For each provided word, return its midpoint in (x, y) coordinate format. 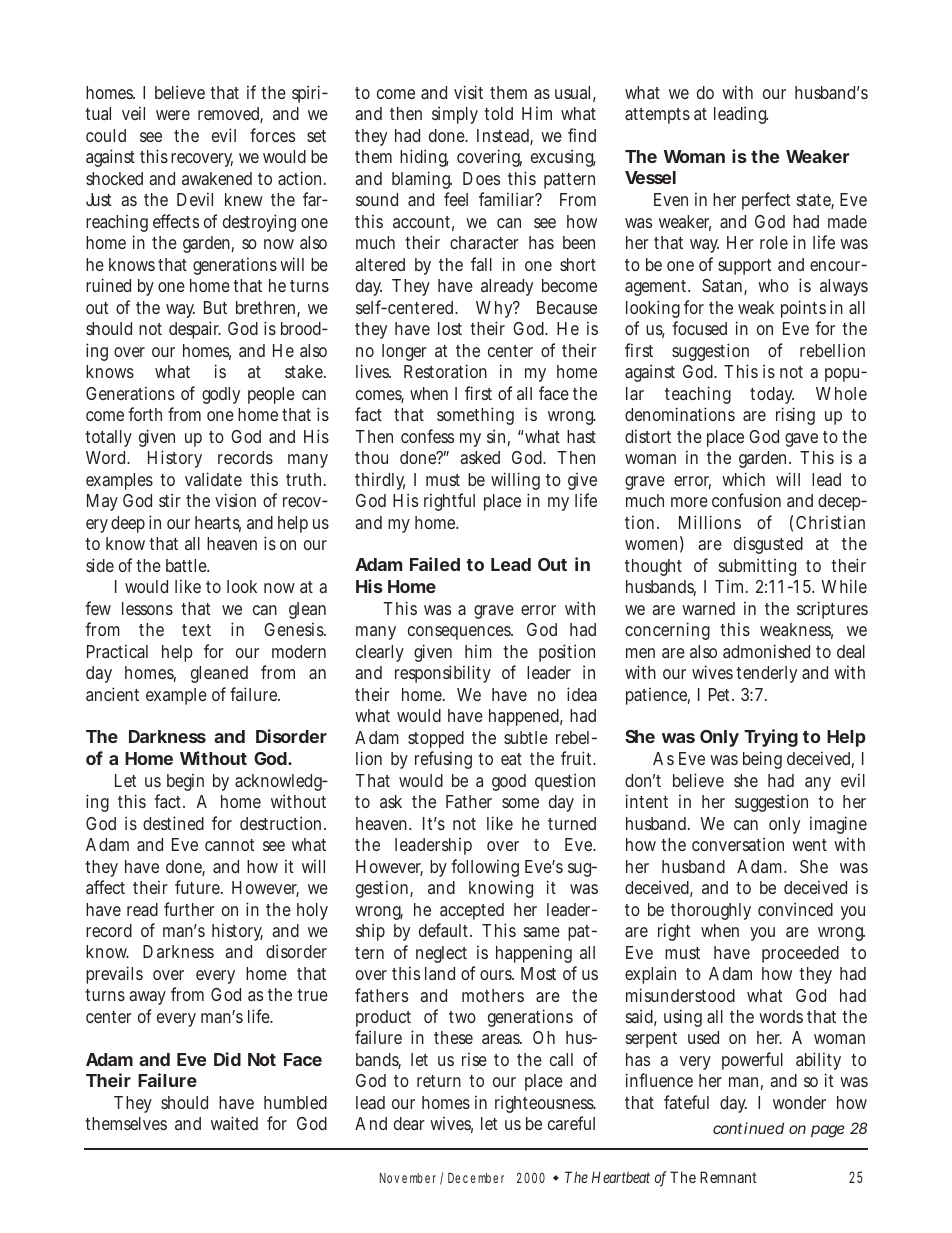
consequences (460, 633)
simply (455, 115)
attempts (657, 116)
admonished (766, 651)
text (196, 630)
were (173, 115)
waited (234, 1123)
